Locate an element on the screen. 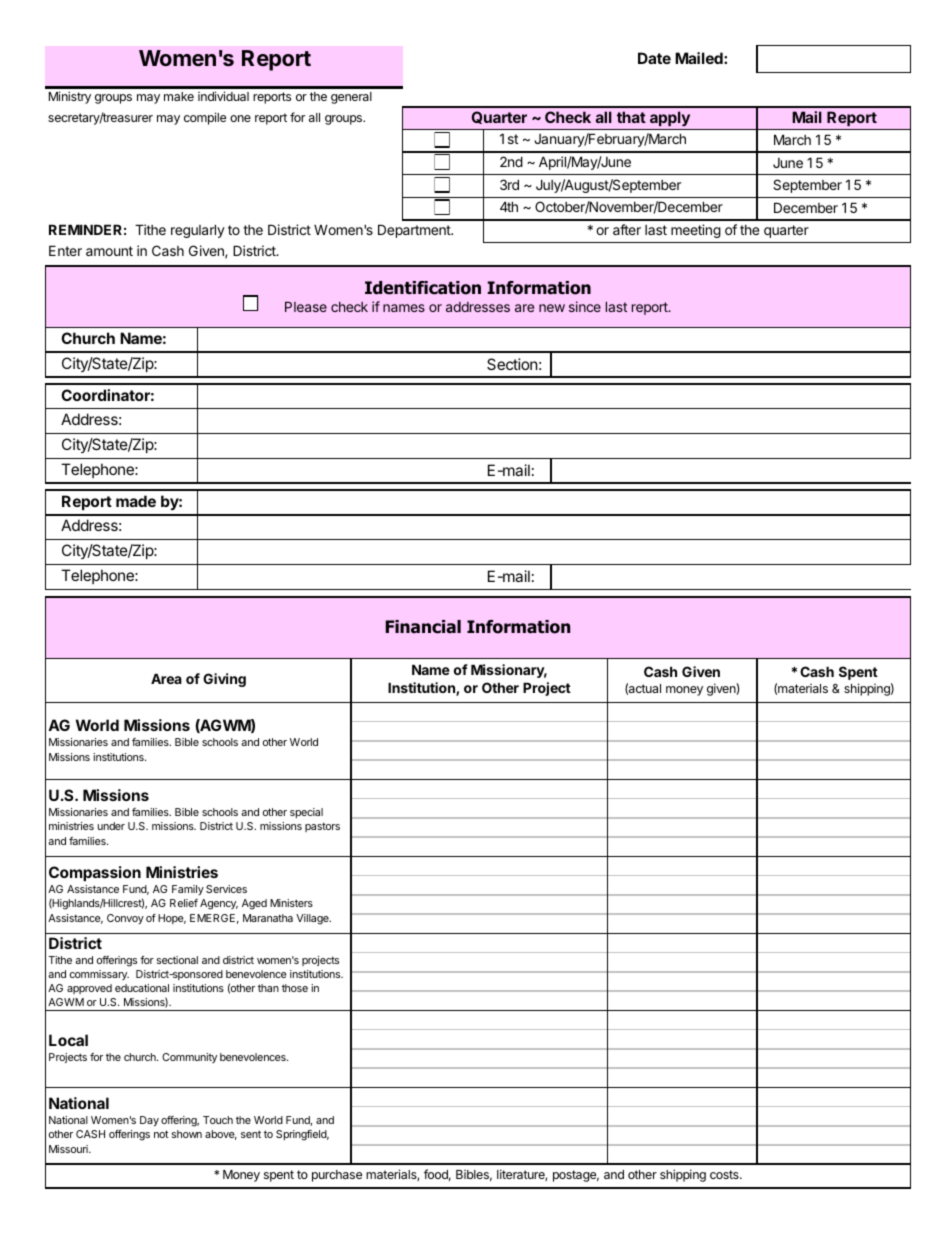 The image size is (952, 1233). Convoy is located at coordinates (125, 919).
